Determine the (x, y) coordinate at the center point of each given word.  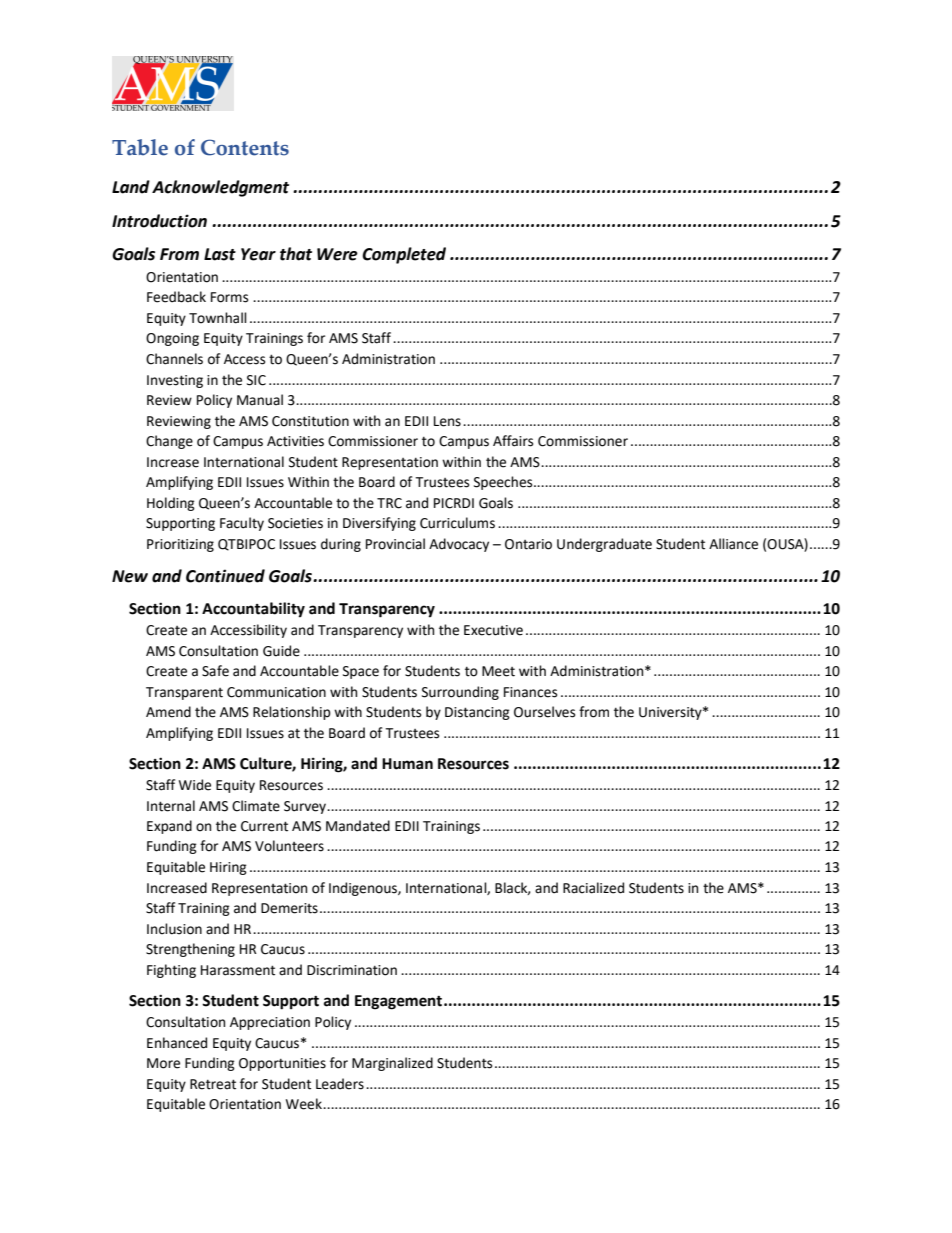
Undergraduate (604, 545)
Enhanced (177, 1043)
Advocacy (459, 545)
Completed (404, 255)
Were (337, 254)
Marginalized (392, 1064)
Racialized (593, 888)
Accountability (253, 610)
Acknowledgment (220, 188)
